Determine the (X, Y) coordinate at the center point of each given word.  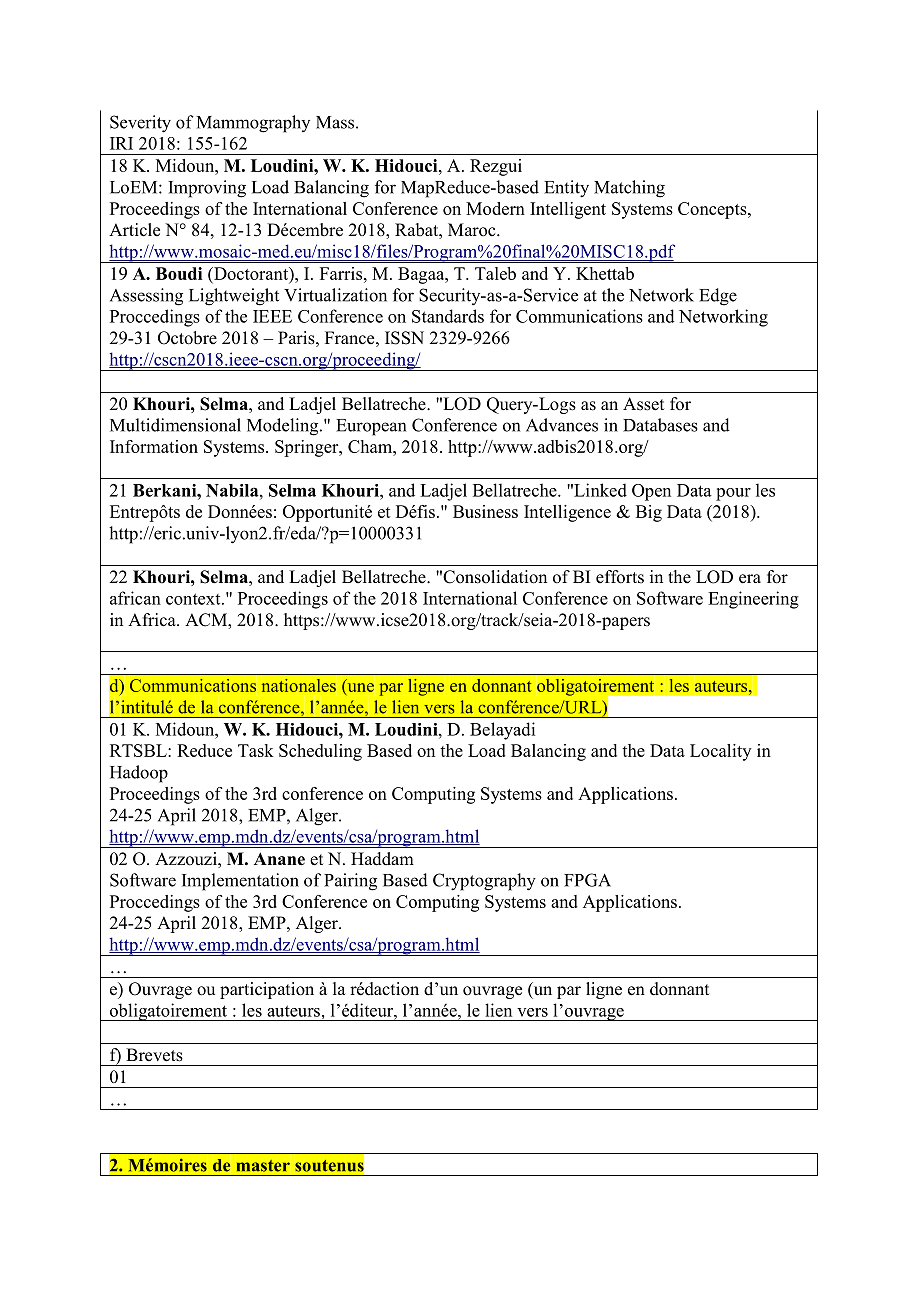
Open (651, 492)
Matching (629, 189)
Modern (495, 208)
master (263, 1166)
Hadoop (139, 774)
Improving (207, 189)
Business (485, 511)
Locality (720, 752)
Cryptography (484, 882)
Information (154, 446)
